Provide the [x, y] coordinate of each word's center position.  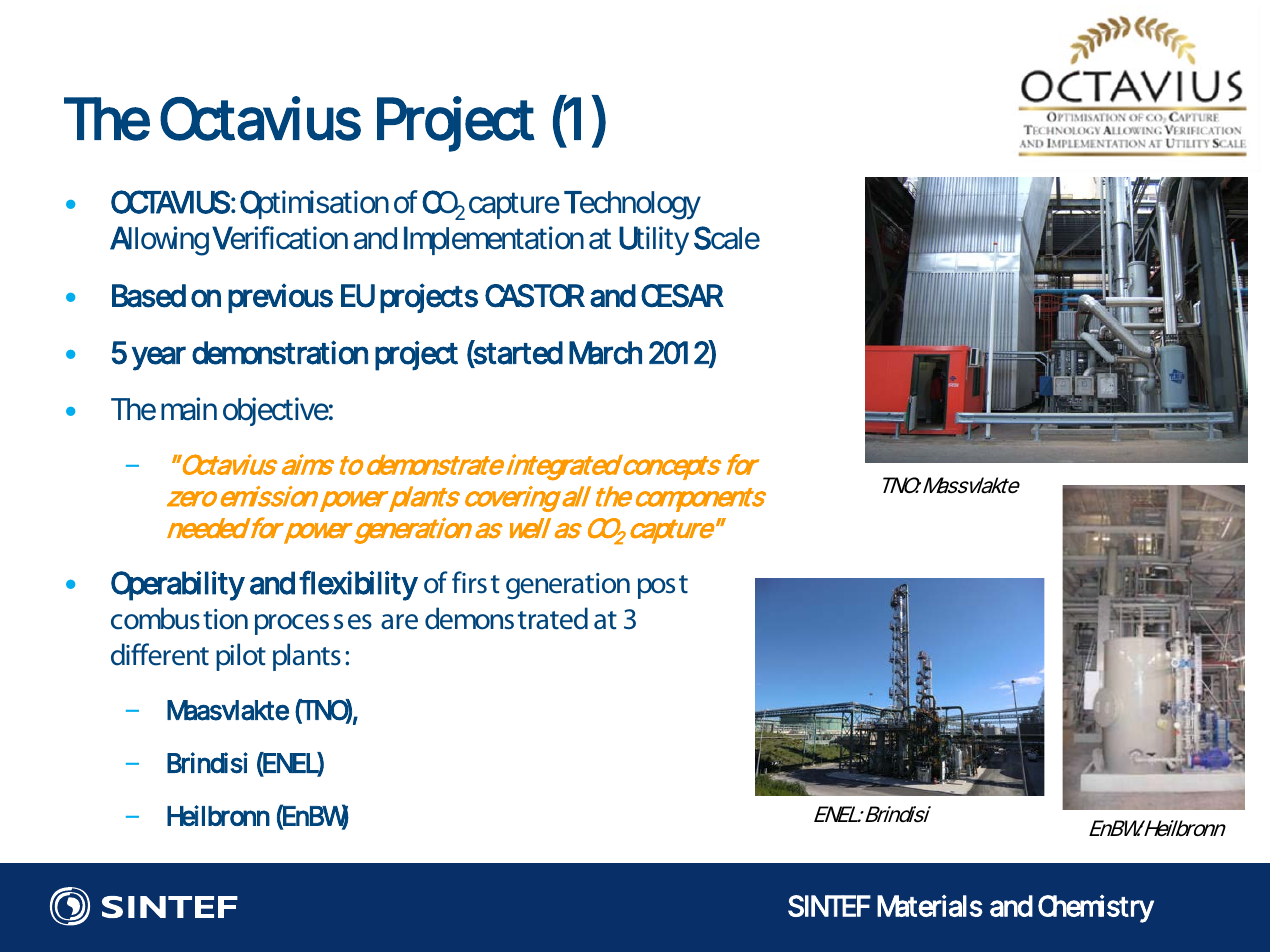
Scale [727, 238]
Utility [654, 240]
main [189, 409]
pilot [241, 657]
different [160, 654]
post [663, 587]
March [605, 353]
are [399, 622]
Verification [280, 238]
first [476, 582]
